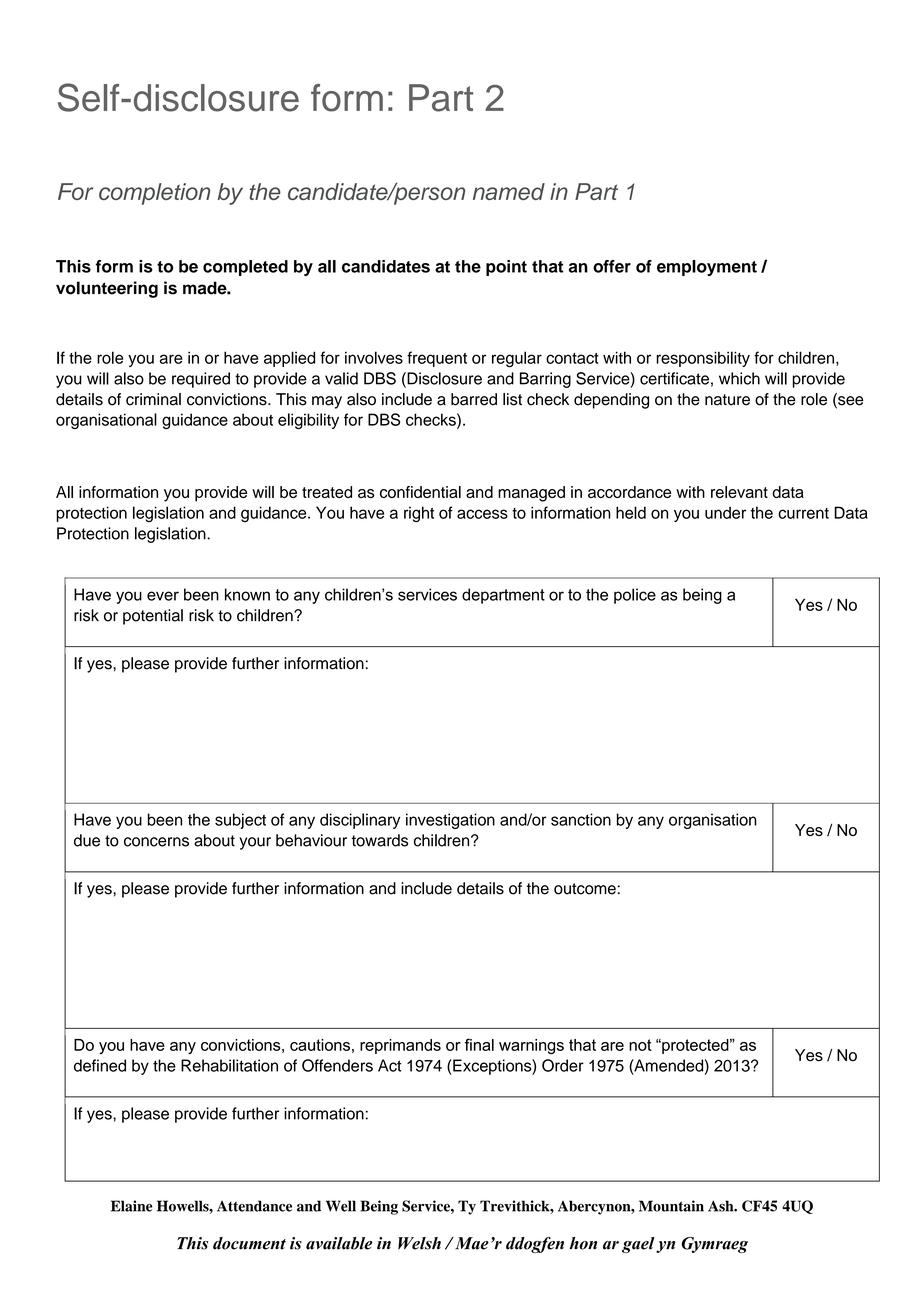 The width and height of the screenshot is (924, 1308). What do you see at coordinates (707, 268) in the screenshot?
I see `employment` at bounding box center [707, 268].
